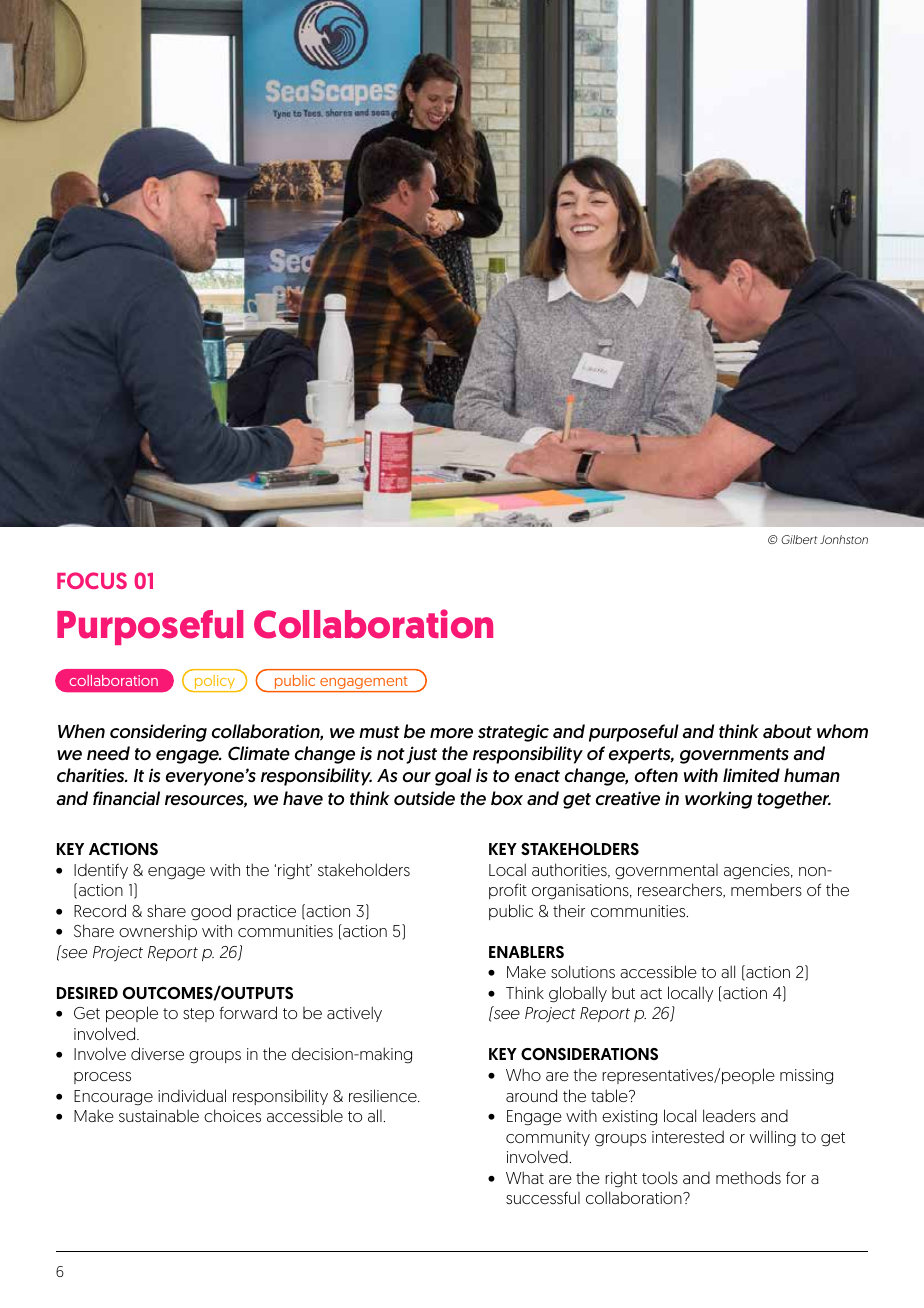  I want to click on considering, so click(158, 733).
